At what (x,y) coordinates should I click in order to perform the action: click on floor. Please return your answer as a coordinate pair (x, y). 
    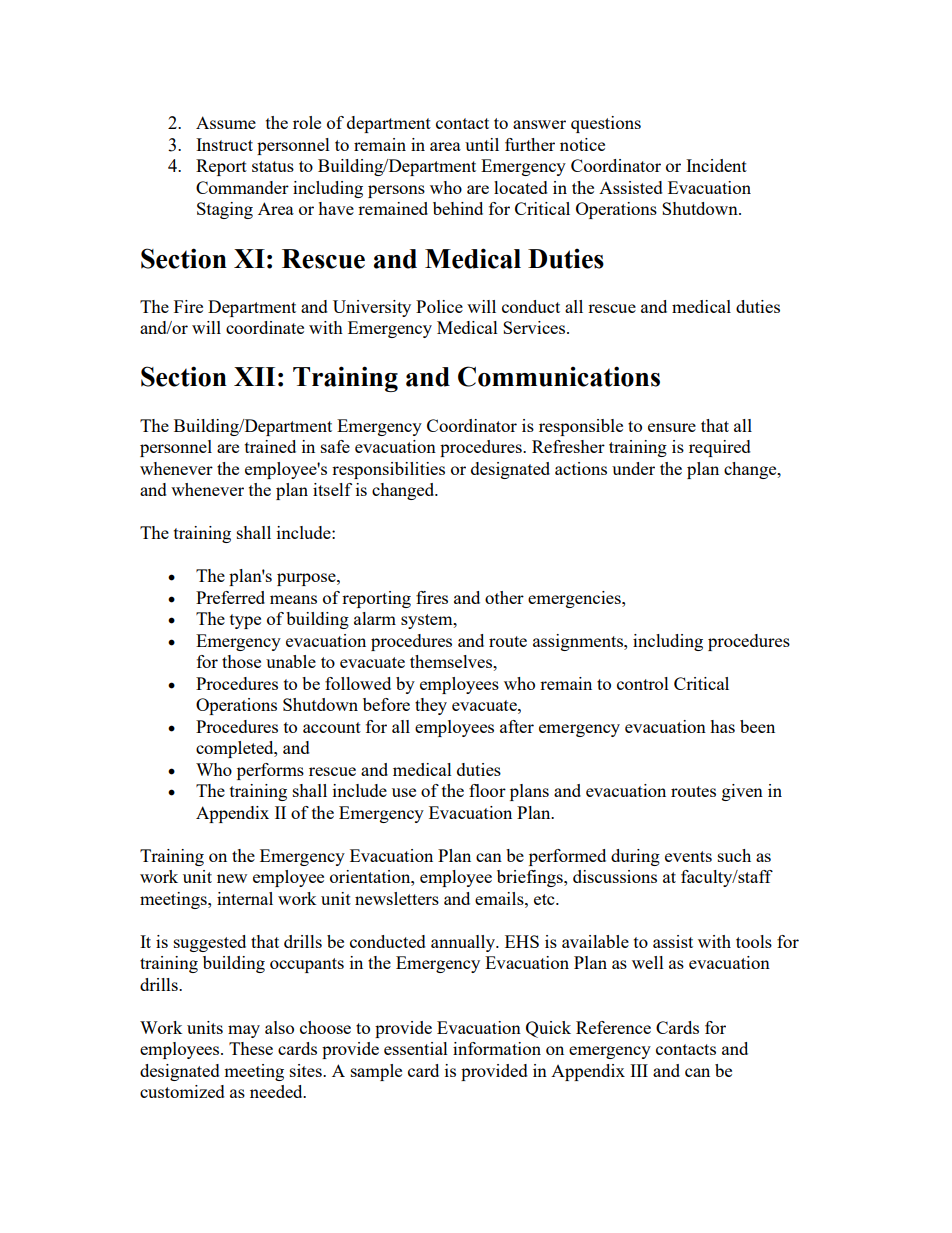
    Looking at the image, I should click on (487, 790).
